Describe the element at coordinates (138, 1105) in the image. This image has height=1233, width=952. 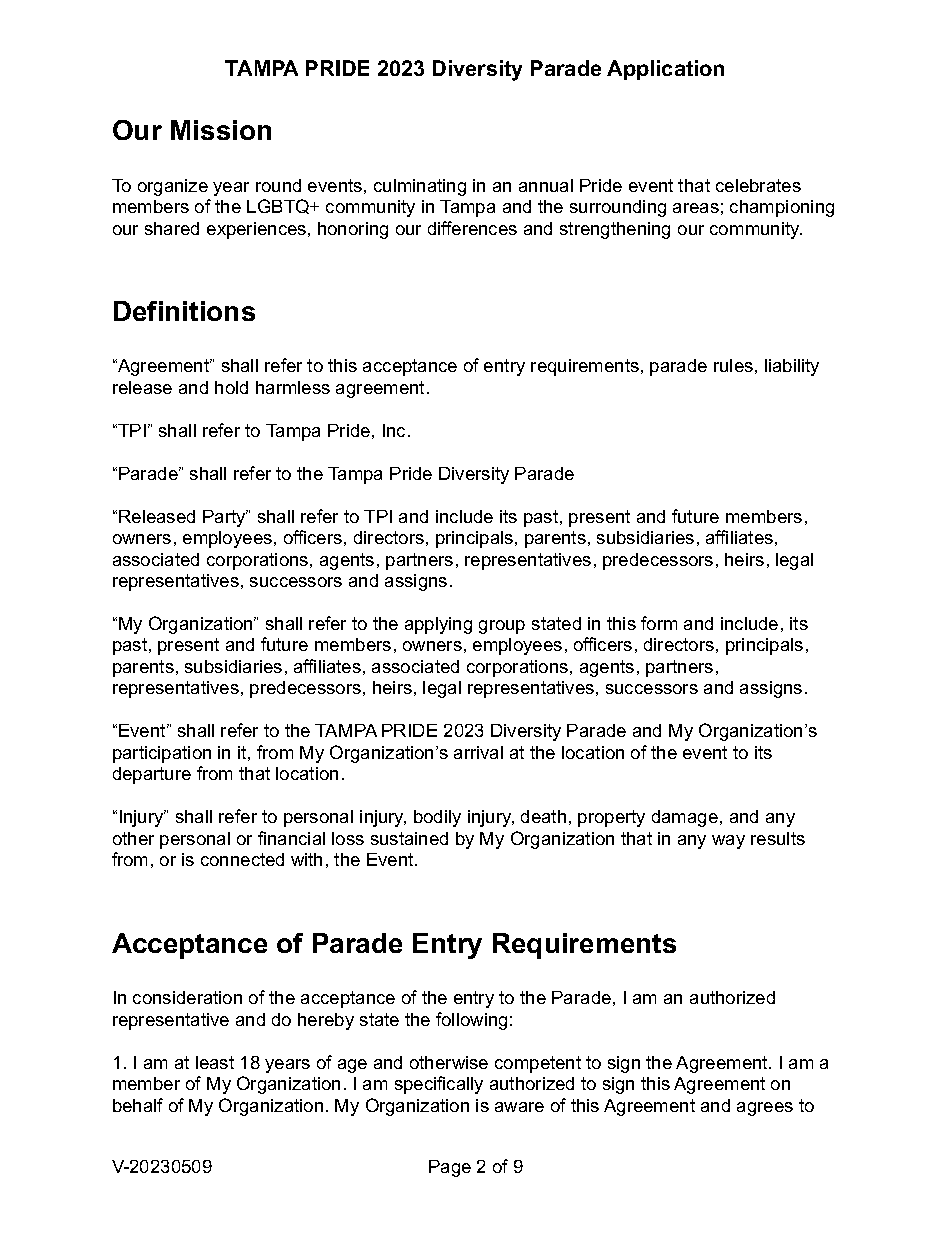
I see `behalf` at that location.
